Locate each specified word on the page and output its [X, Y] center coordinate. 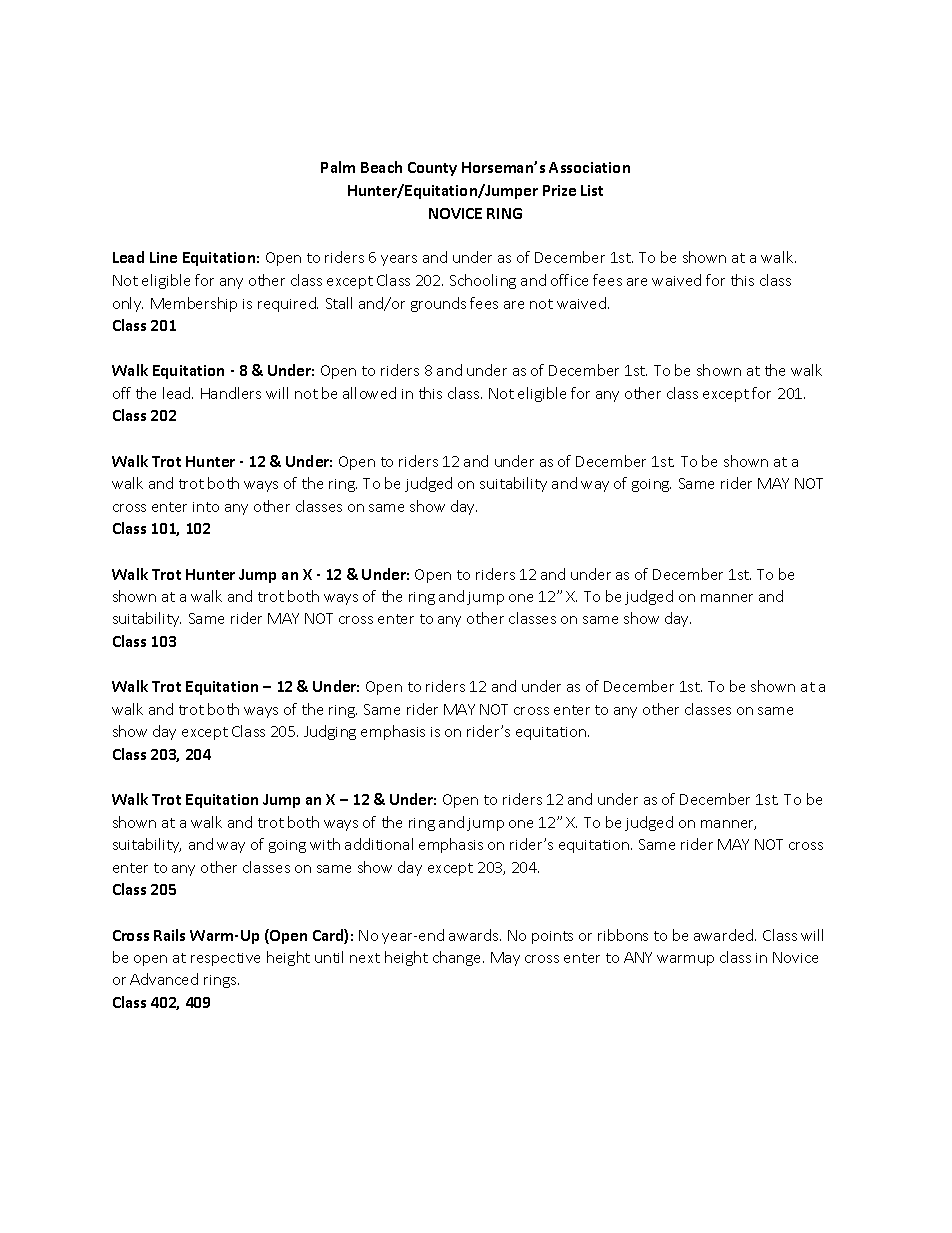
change [458, 958]
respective [225, 959]
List [592, 190]
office [569, 280]
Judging [330, 732]
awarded [725, 935]
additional [379, 844]
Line [163, 257]
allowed [369, 393]
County [432, 169]
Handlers [231, 393]
